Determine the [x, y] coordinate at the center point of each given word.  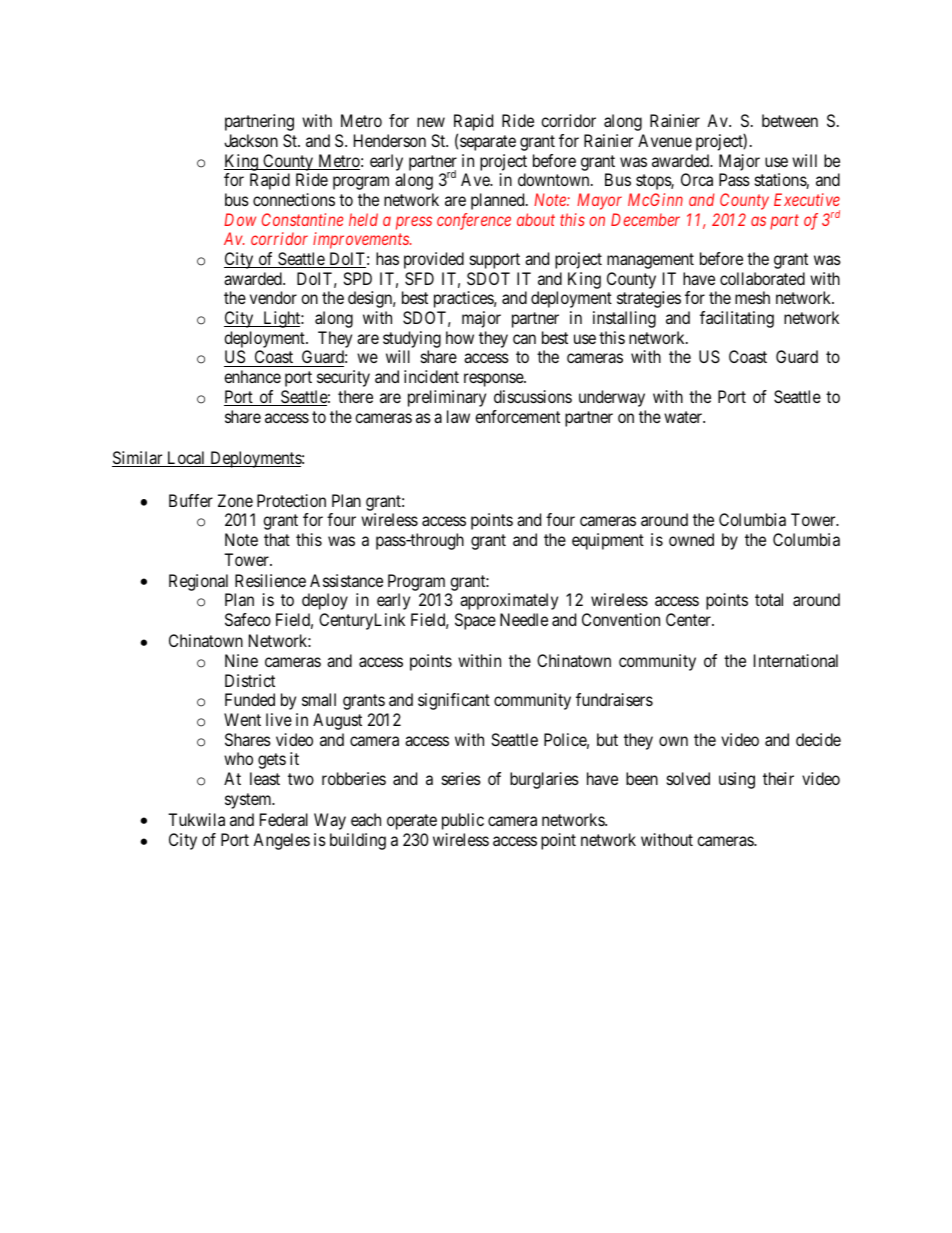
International [796, 660]
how [460, 337]
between [790, 120]
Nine [241, 660]
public [463, 821]
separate [488, 143]
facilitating [737, 319]
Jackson [251, 140]
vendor [273, 297]
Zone [235, 500]
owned [691, 539]
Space [475, 621]
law [458, 416]
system [249, 801]
